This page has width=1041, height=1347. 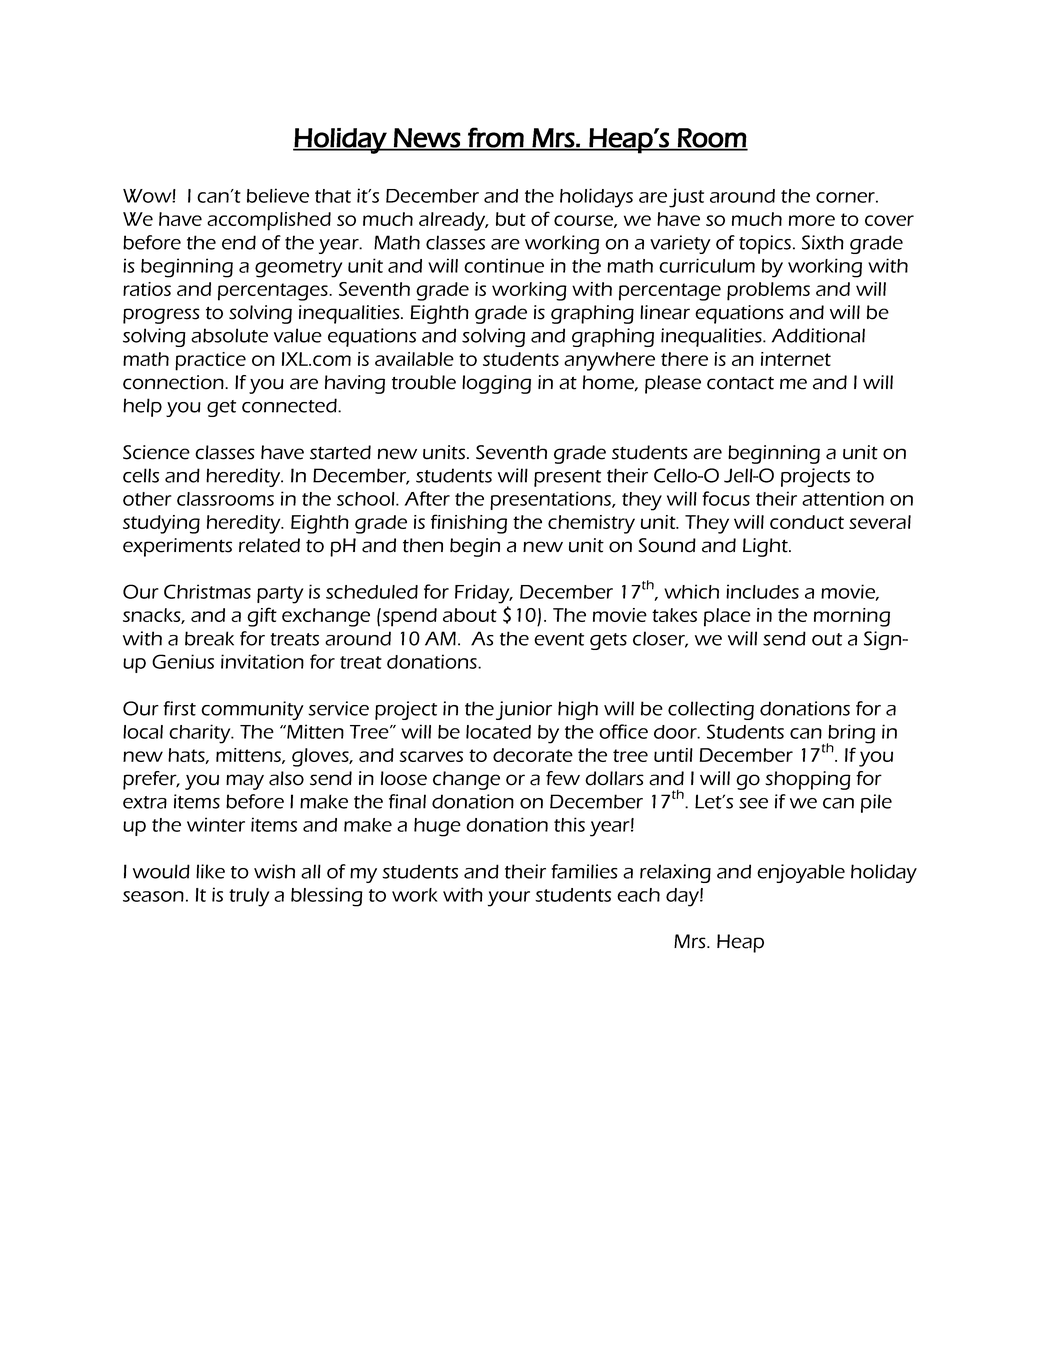 I want to click on from, so click(x=496, y=138).
